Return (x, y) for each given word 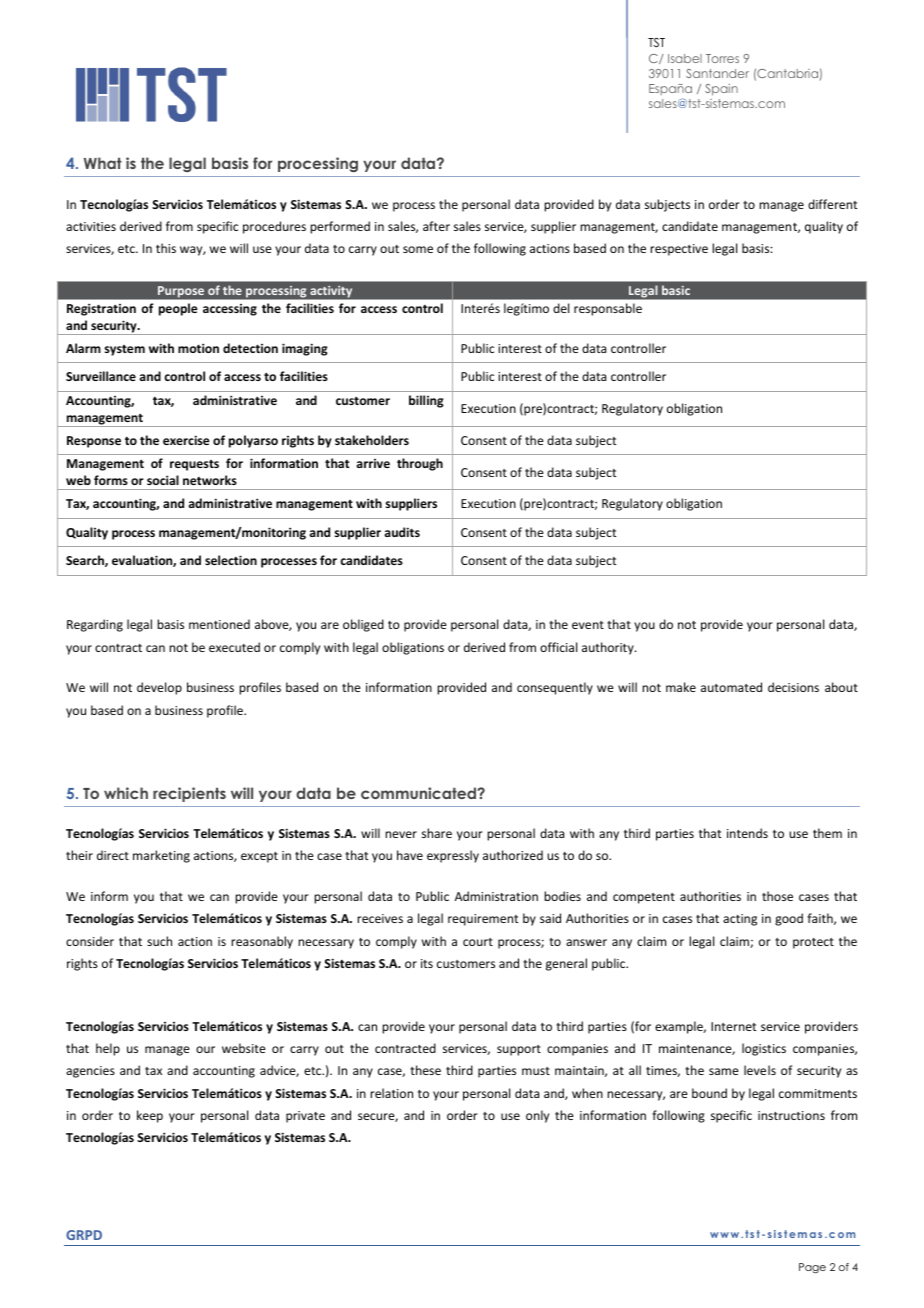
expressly (453, 856)
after (436, 226)
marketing (161, 856)
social (163, 480)
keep (150, 1116)
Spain (721, 90)
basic (676, 290)
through (420, 464)
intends (747, 833)
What (103, 163)
